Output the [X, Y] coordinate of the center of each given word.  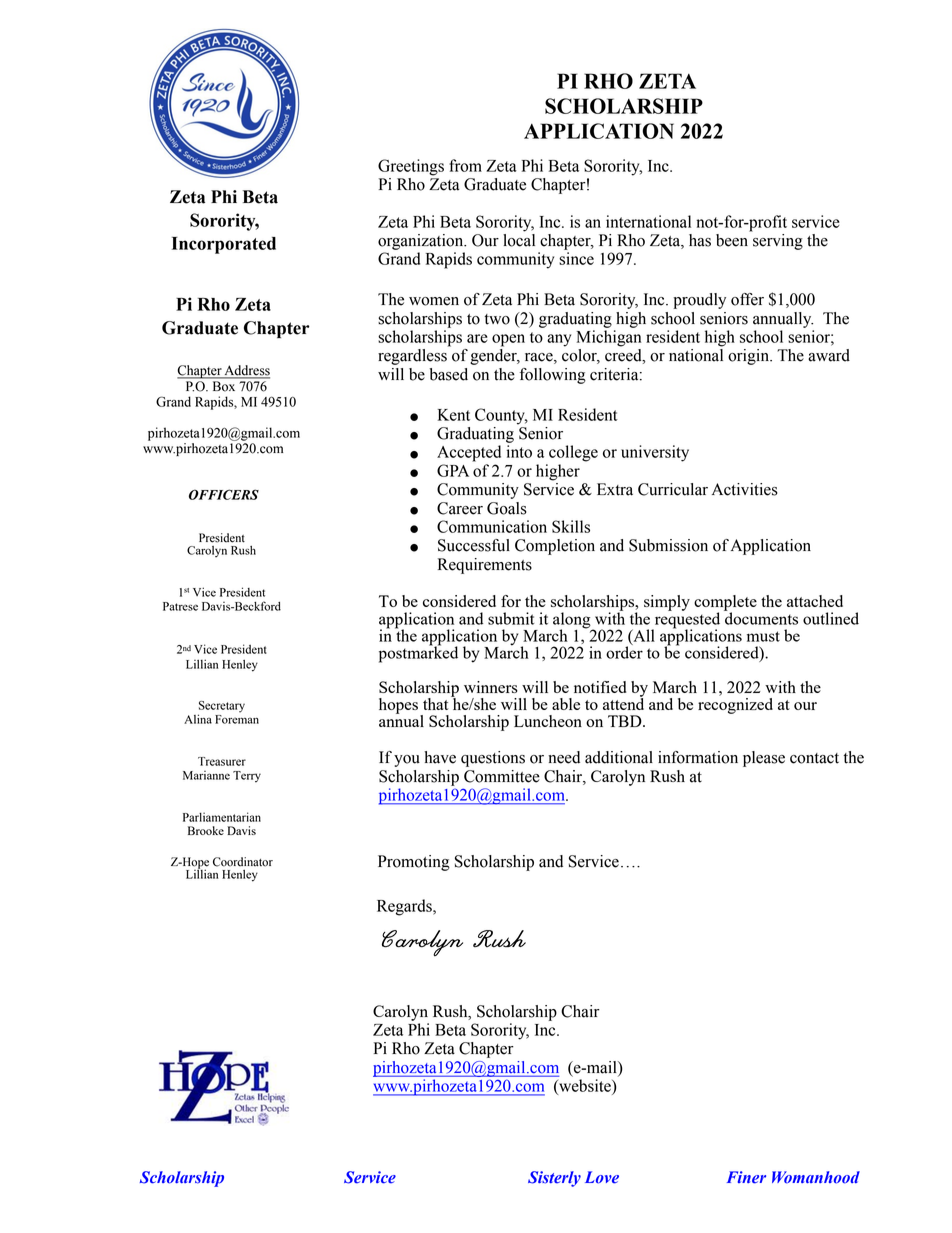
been [732, 240]
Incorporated [224, 245]
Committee [502, 776]
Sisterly [554, 1179]
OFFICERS [224, 494]
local [519, 240]
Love [602, 1177]
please [764, 759]
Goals [507, 508]
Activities [745, 489]
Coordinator [243, 862]
